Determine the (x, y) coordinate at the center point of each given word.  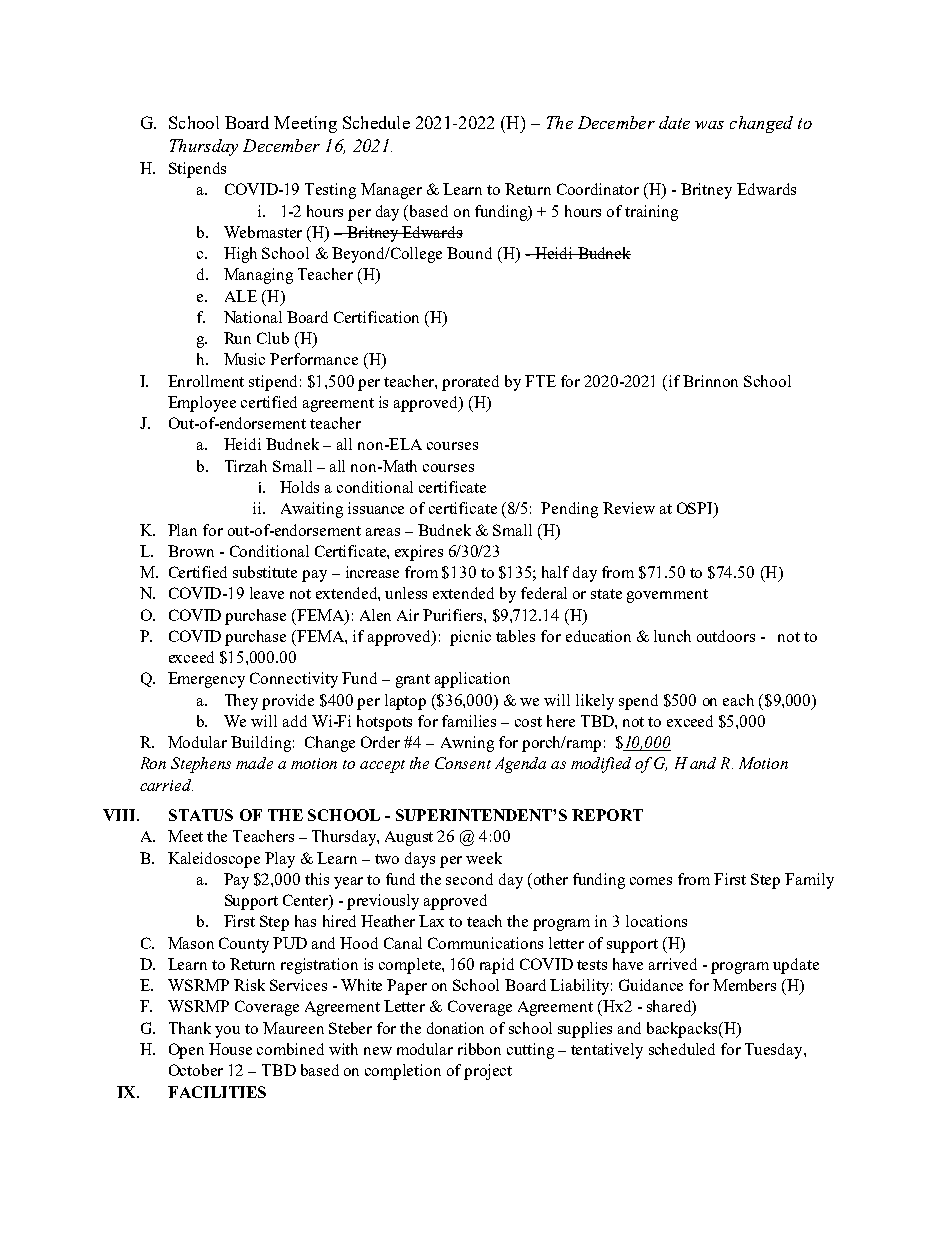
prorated (470, 383)
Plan (182, 530)
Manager (391, 191)
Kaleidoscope (214, 860)
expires (419, 553)
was (709, 125)
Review (629, 508)
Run (237, 338)
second (469, 879)
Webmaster (263, 232)
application (472, 680)
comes (651, 881)
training (651, 213)
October (196, 1070)
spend (638, 702)
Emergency (206, 680)
